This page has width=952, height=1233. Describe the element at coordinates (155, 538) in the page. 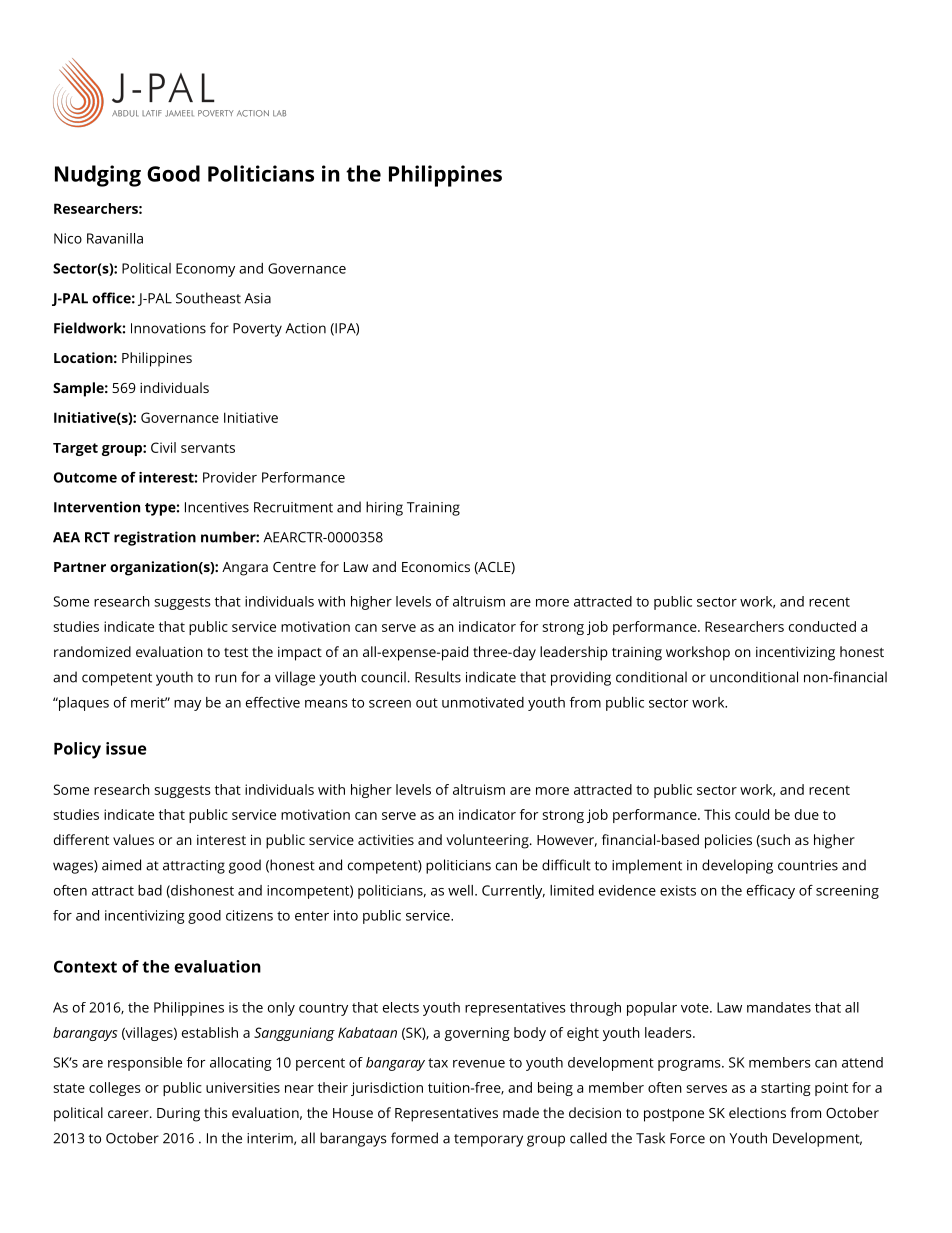

I see `registration` at that location.
